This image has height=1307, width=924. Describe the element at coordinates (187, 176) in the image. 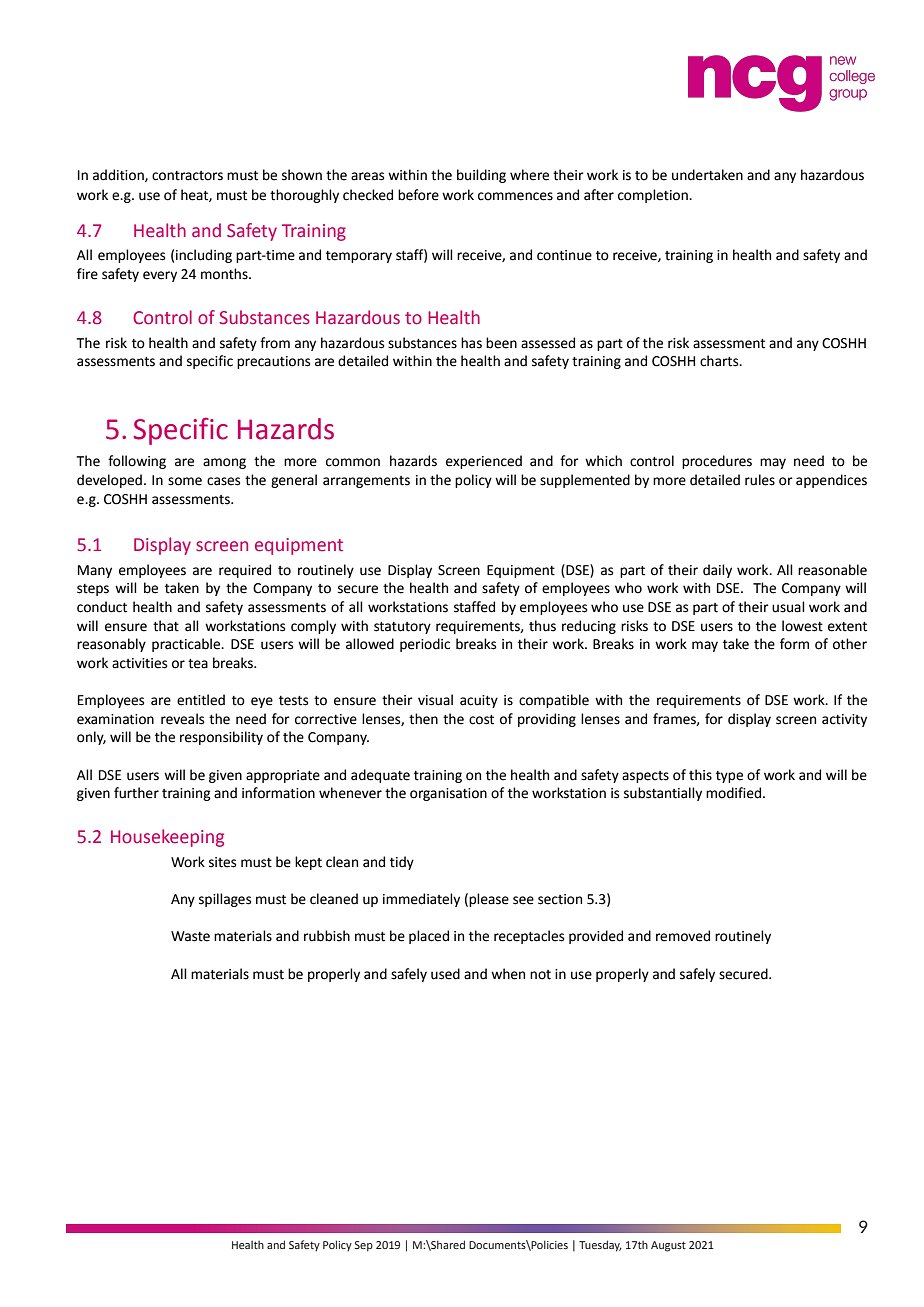

I see `contractors` at that location.
